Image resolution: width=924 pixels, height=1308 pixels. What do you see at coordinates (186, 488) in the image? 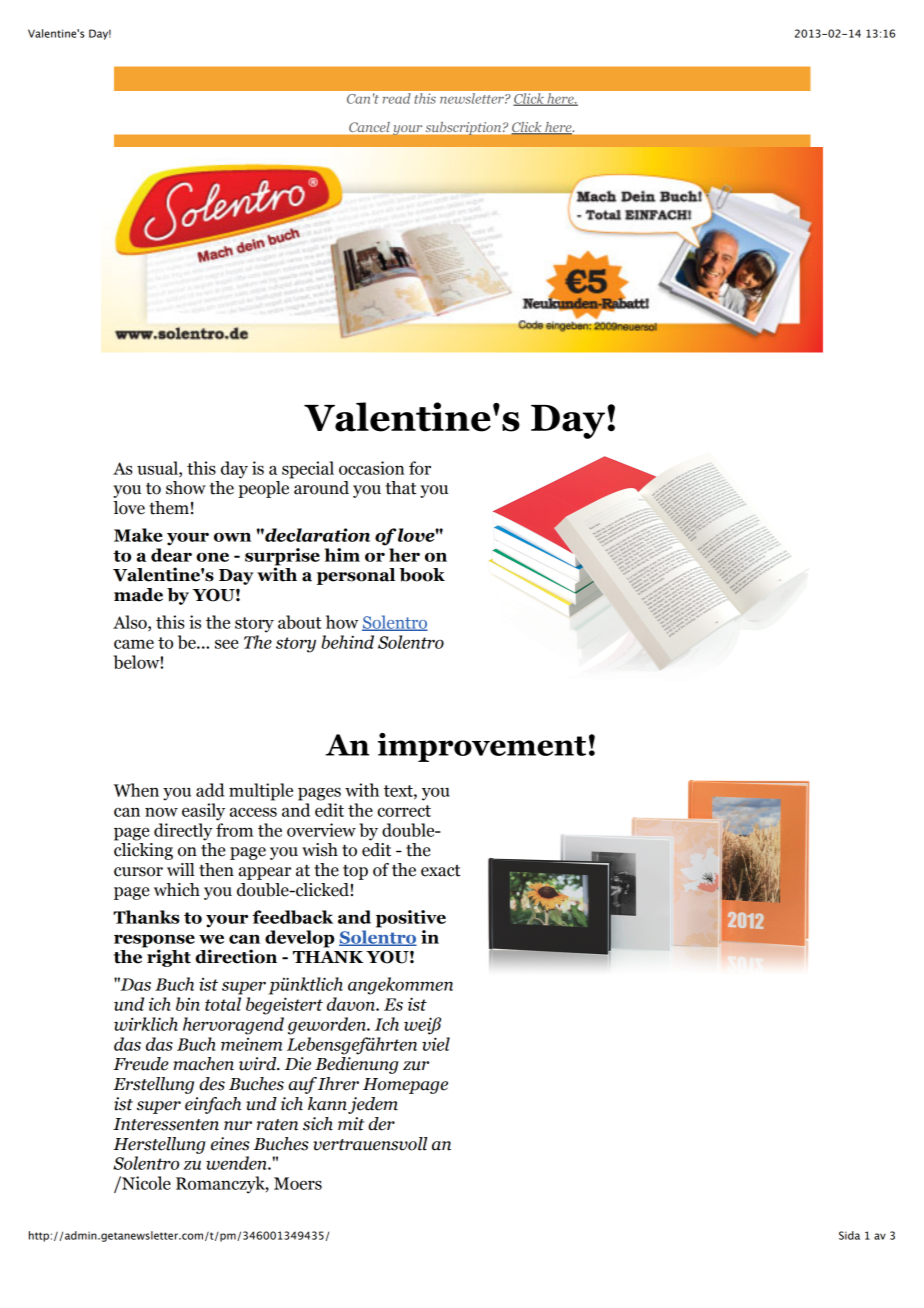
I see `show` at bounding box center [186, 488].
